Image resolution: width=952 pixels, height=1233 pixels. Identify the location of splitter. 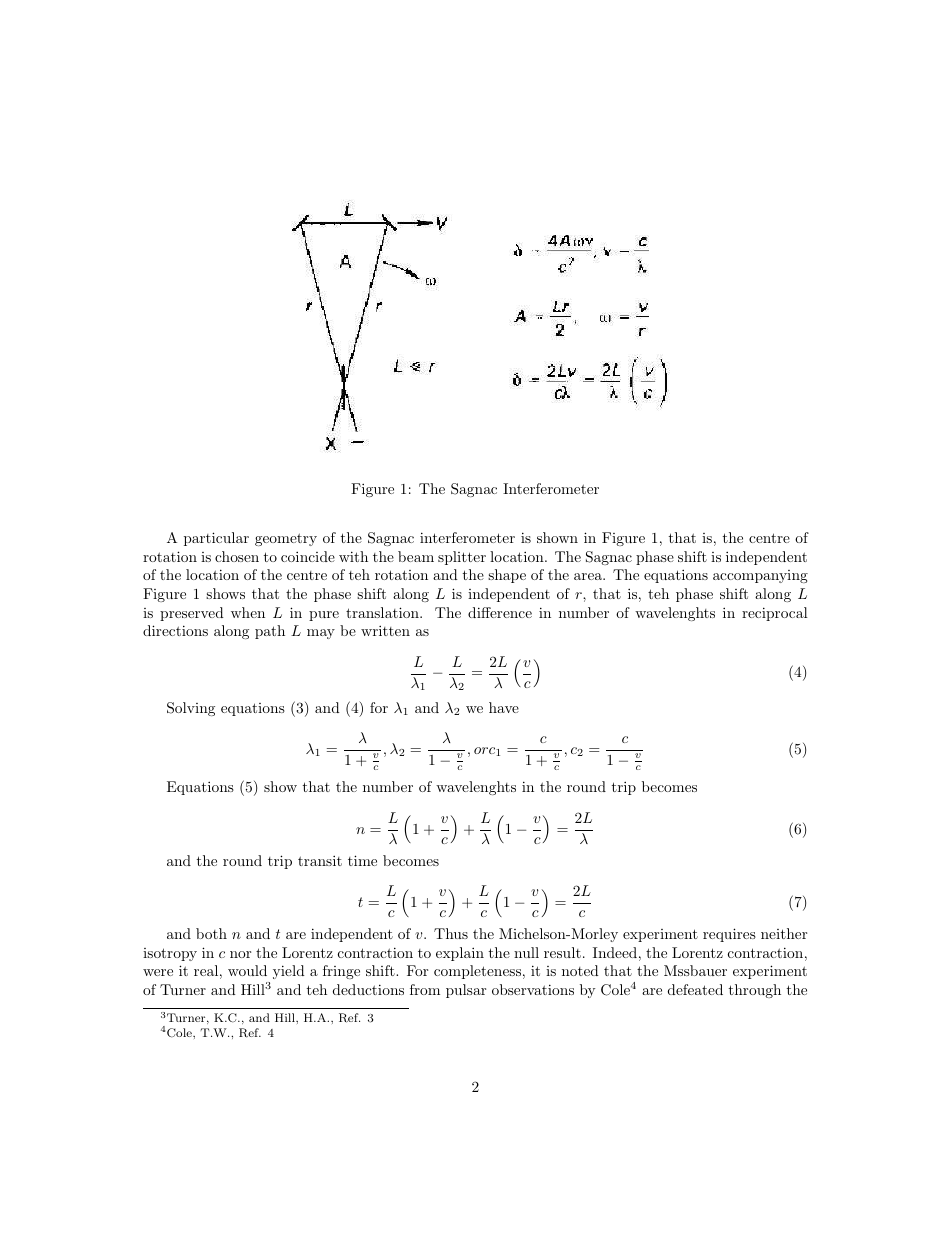
(462, 558).
